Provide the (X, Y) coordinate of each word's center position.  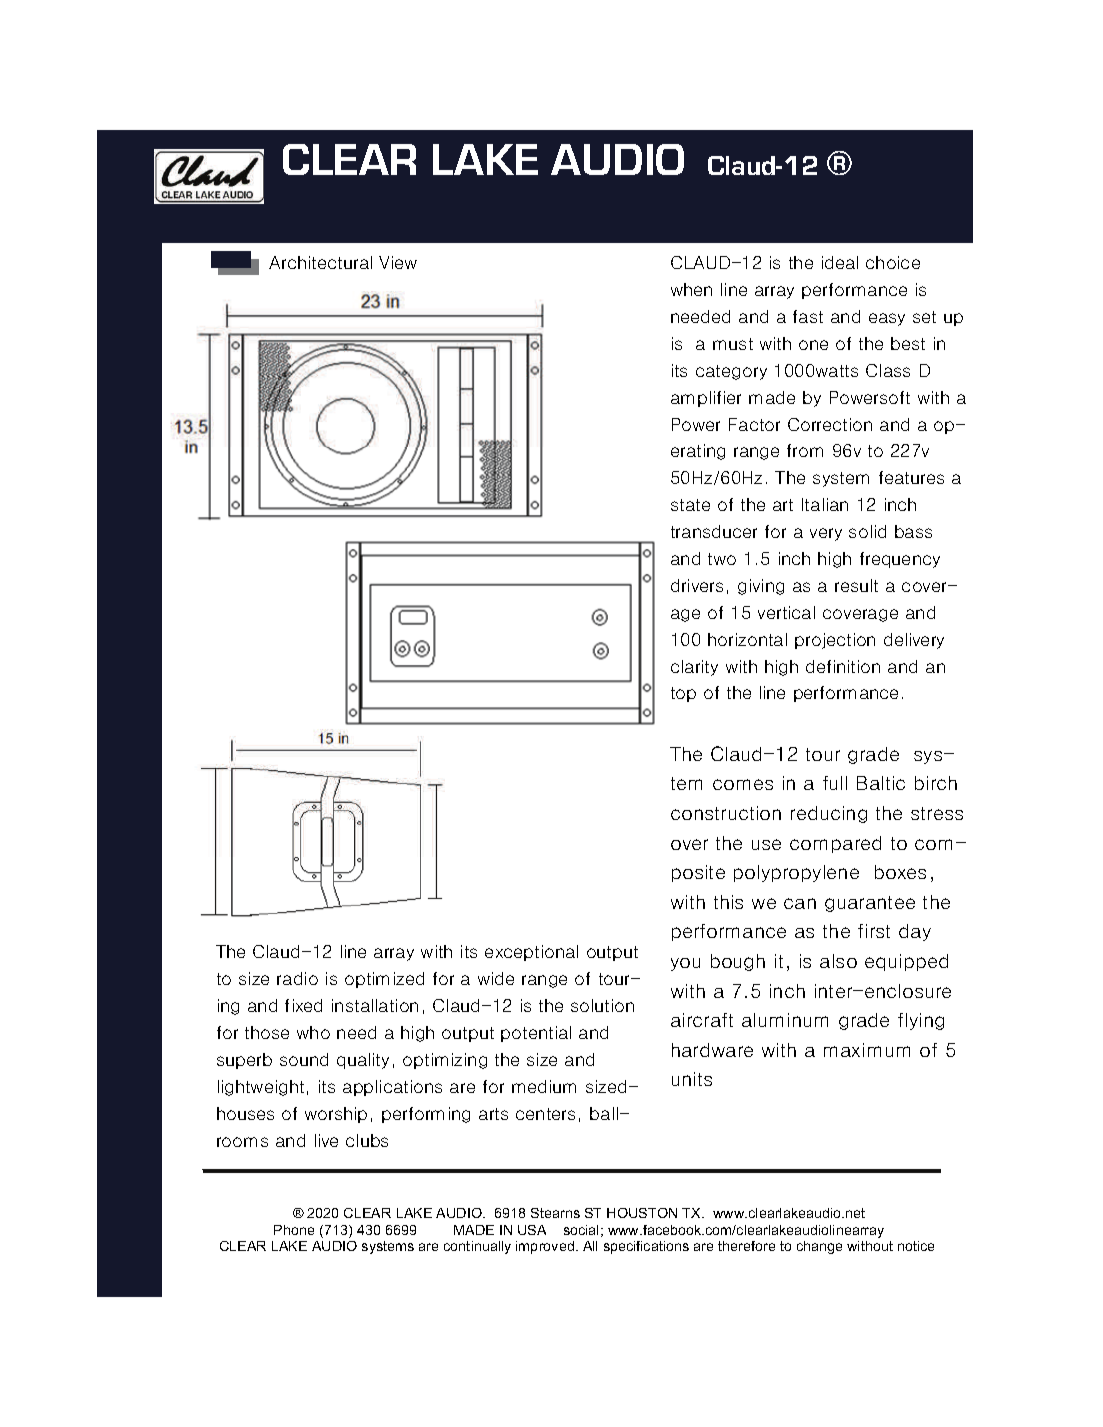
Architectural (320, 262)
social (581, 1230)
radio (297, 978)
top (683, 694)
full (835, 783)
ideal (840, 262)
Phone (294, 1230)
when (691, 289)
